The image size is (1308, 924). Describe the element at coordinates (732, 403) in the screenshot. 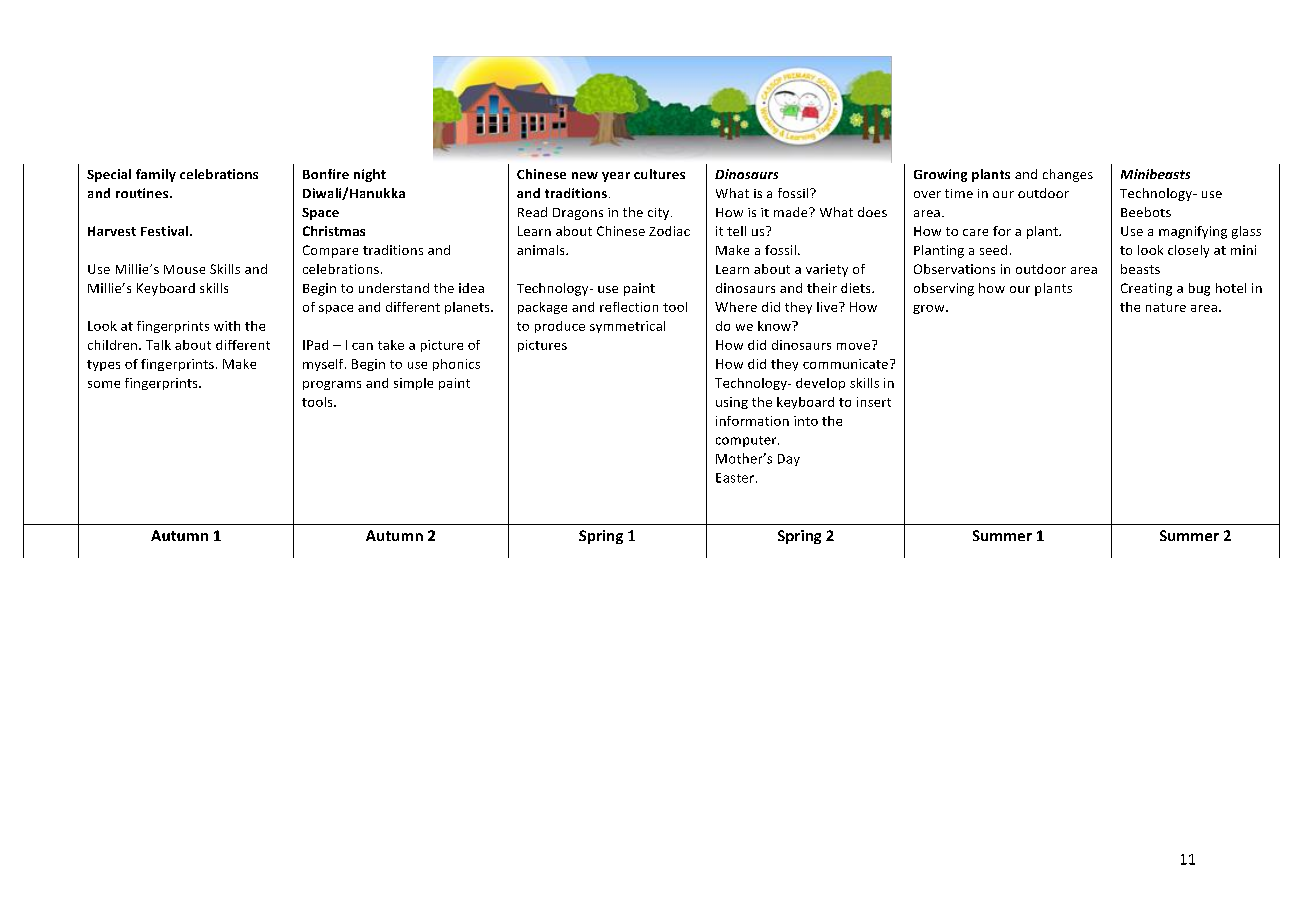

I see `using` at that location.
